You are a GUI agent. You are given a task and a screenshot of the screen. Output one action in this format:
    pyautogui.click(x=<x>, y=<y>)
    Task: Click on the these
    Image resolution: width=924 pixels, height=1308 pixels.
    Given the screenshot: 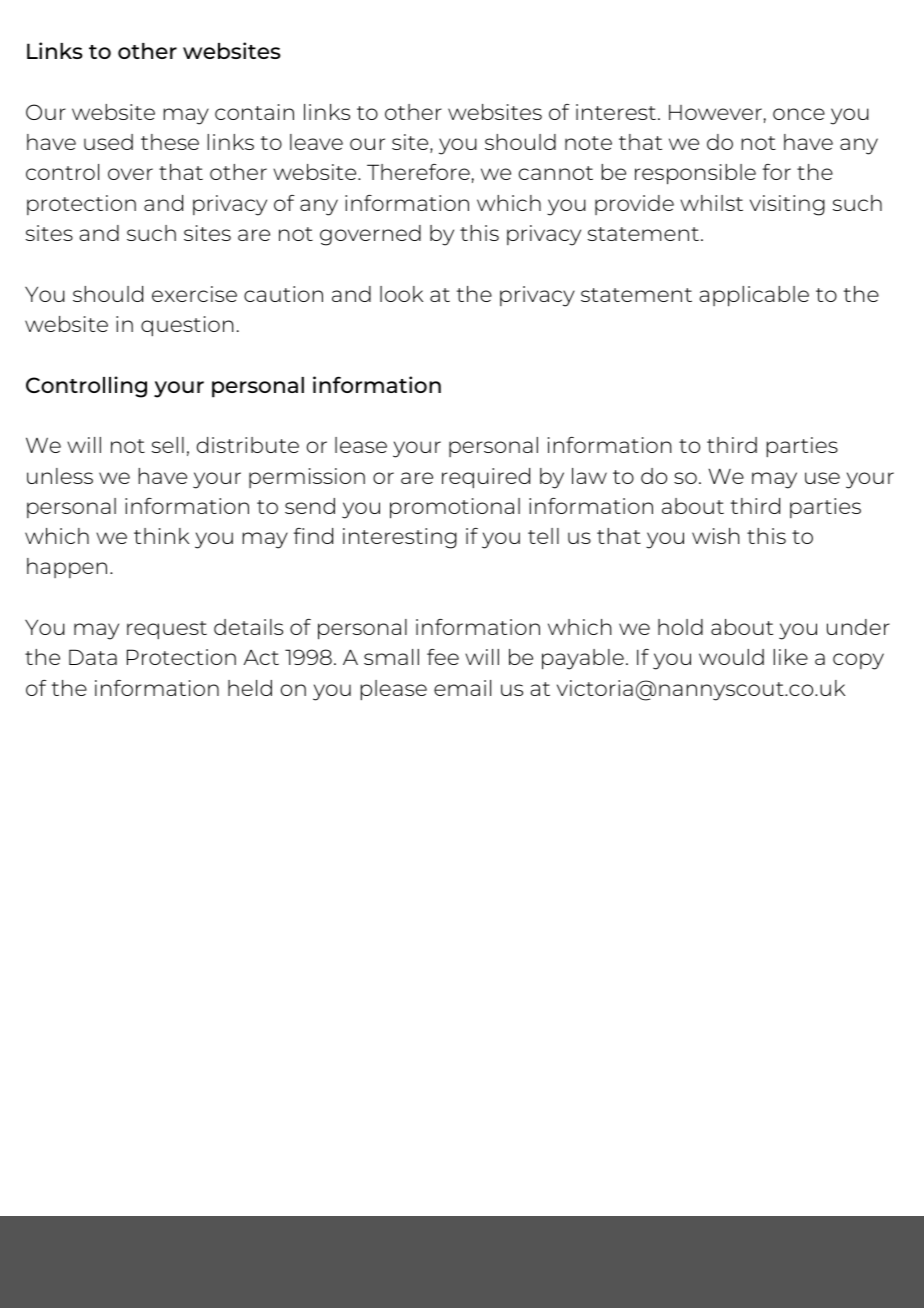 What is the action you would take?
    pyautogui.click(x=170, y=142)
